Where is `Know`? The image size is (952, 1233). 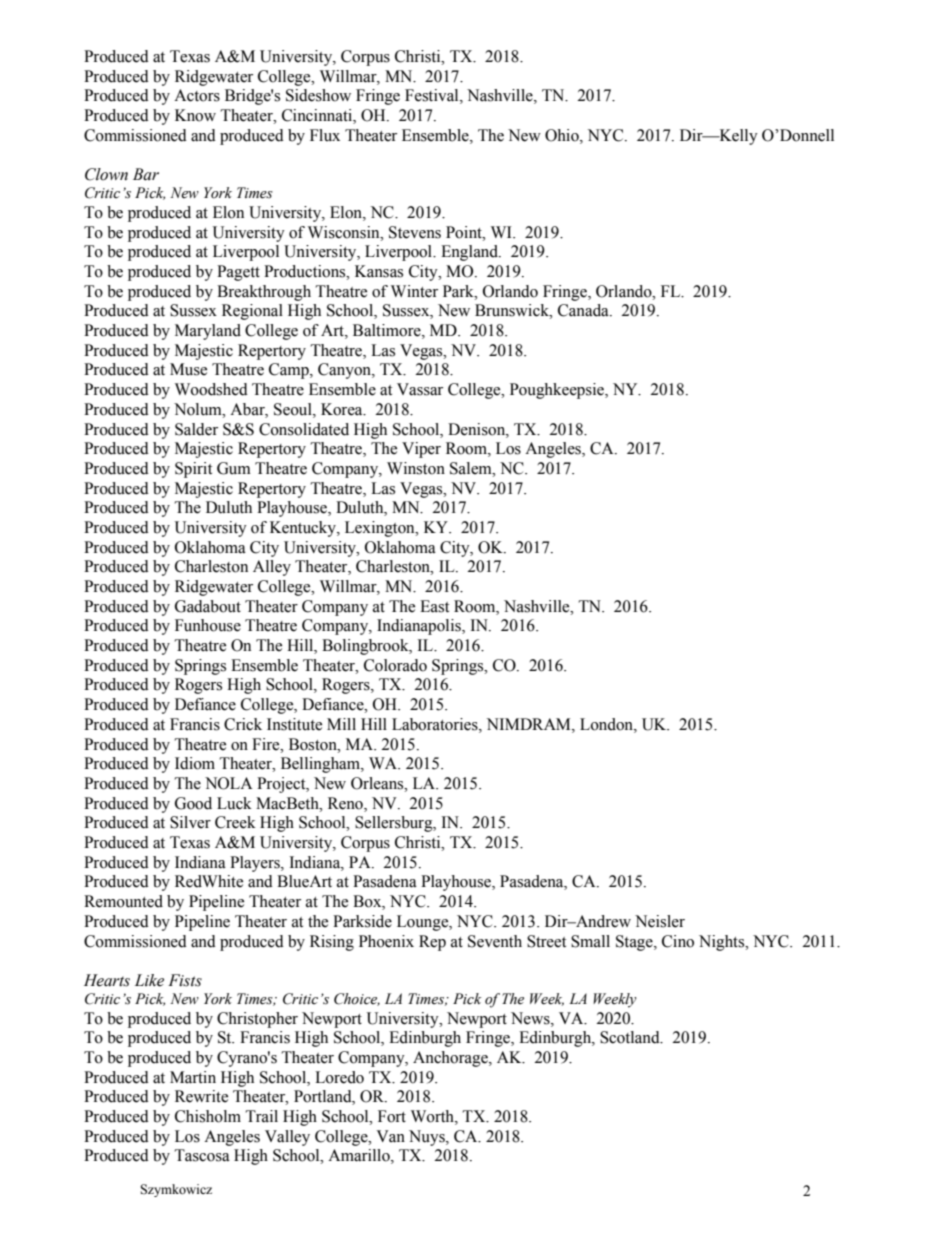
Know is located at coordinates (195, 115).
